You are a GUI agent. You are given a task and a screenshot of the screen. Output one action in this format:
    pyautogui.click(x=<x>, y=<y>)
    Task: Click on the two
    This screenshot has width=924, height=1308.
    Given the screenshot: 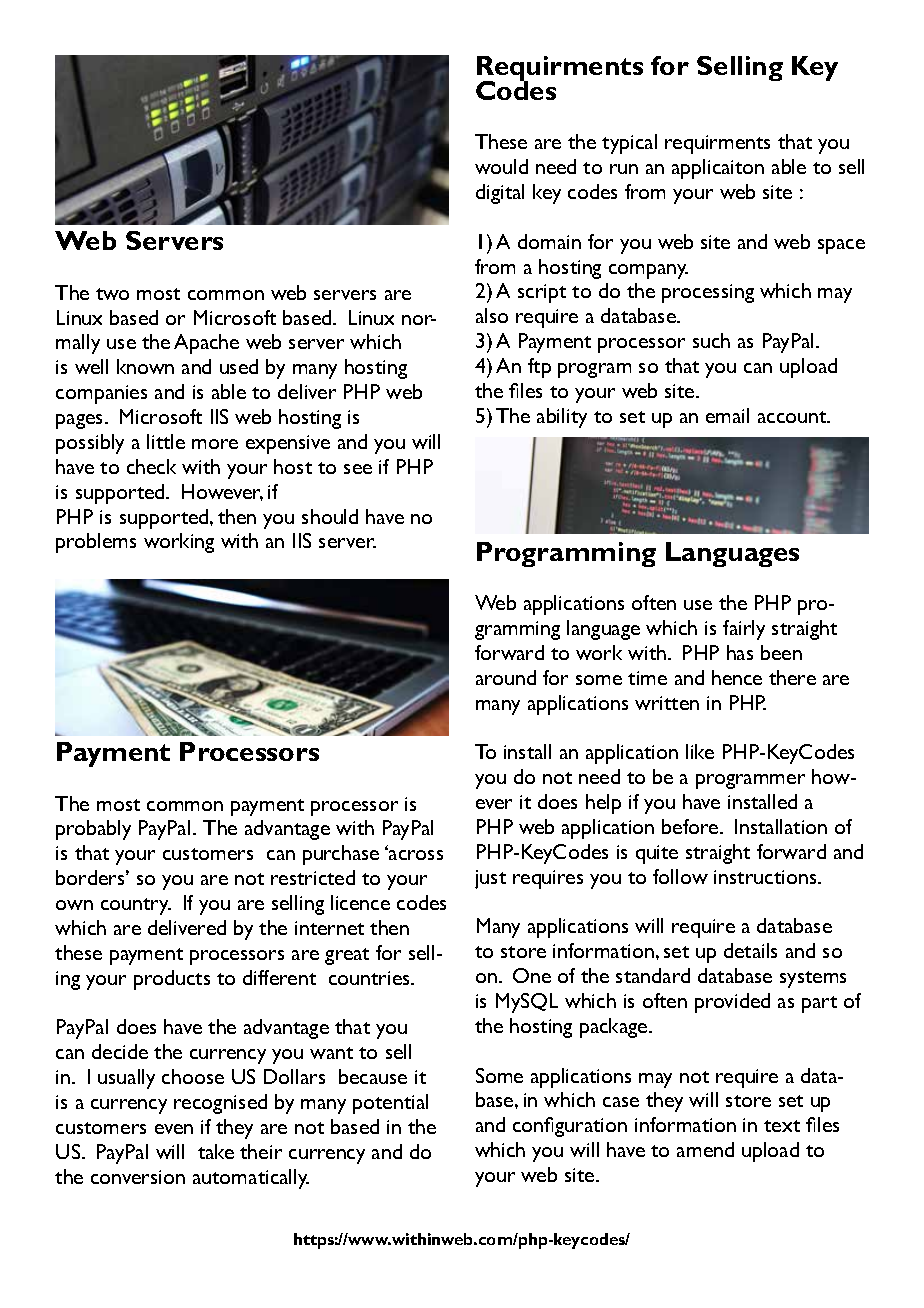 What is the action you would take?
    pyautogui.click(x=112, y=294)
